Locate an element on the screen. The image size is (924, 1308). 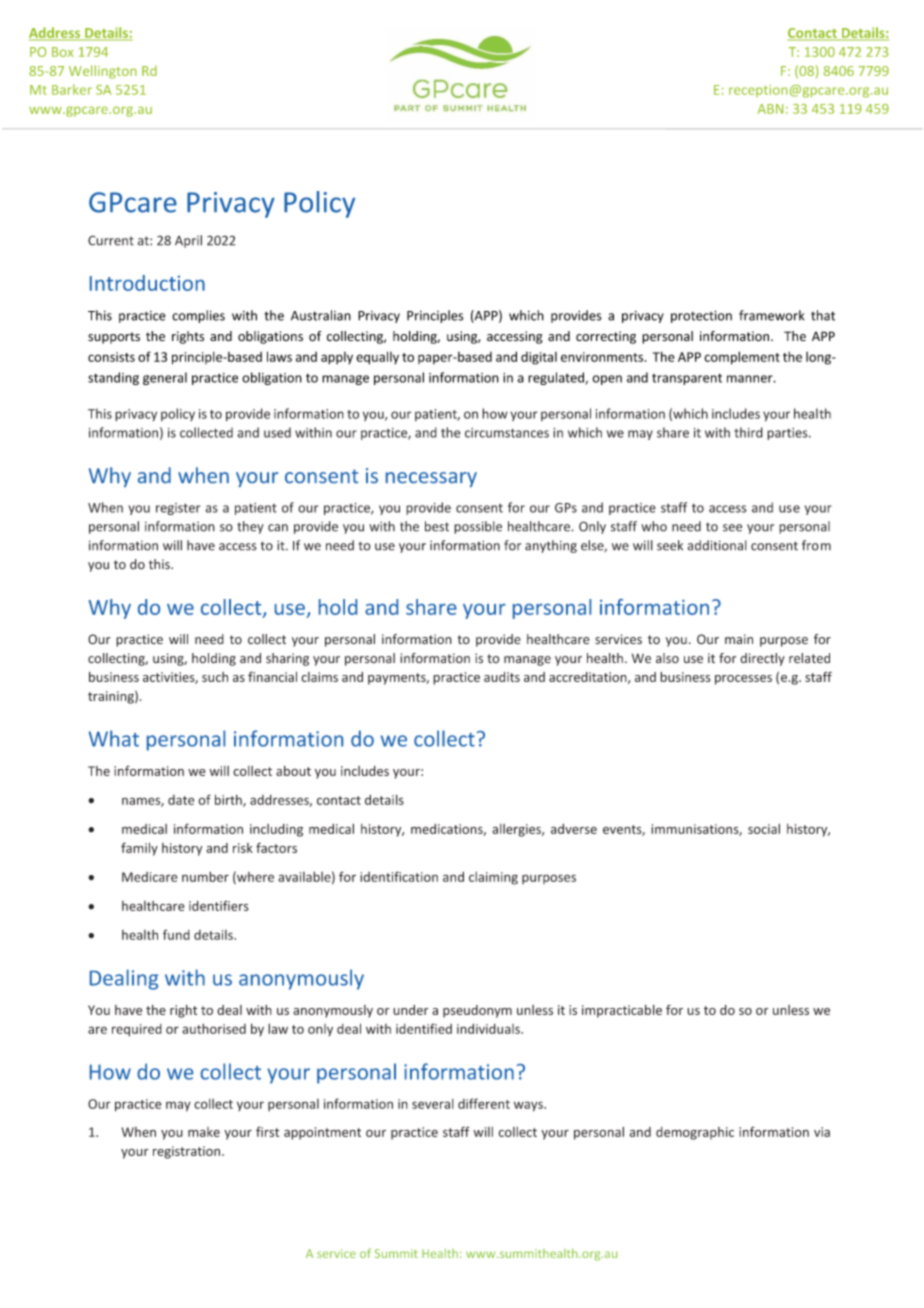
make is located at coordinates (204, 1132).
